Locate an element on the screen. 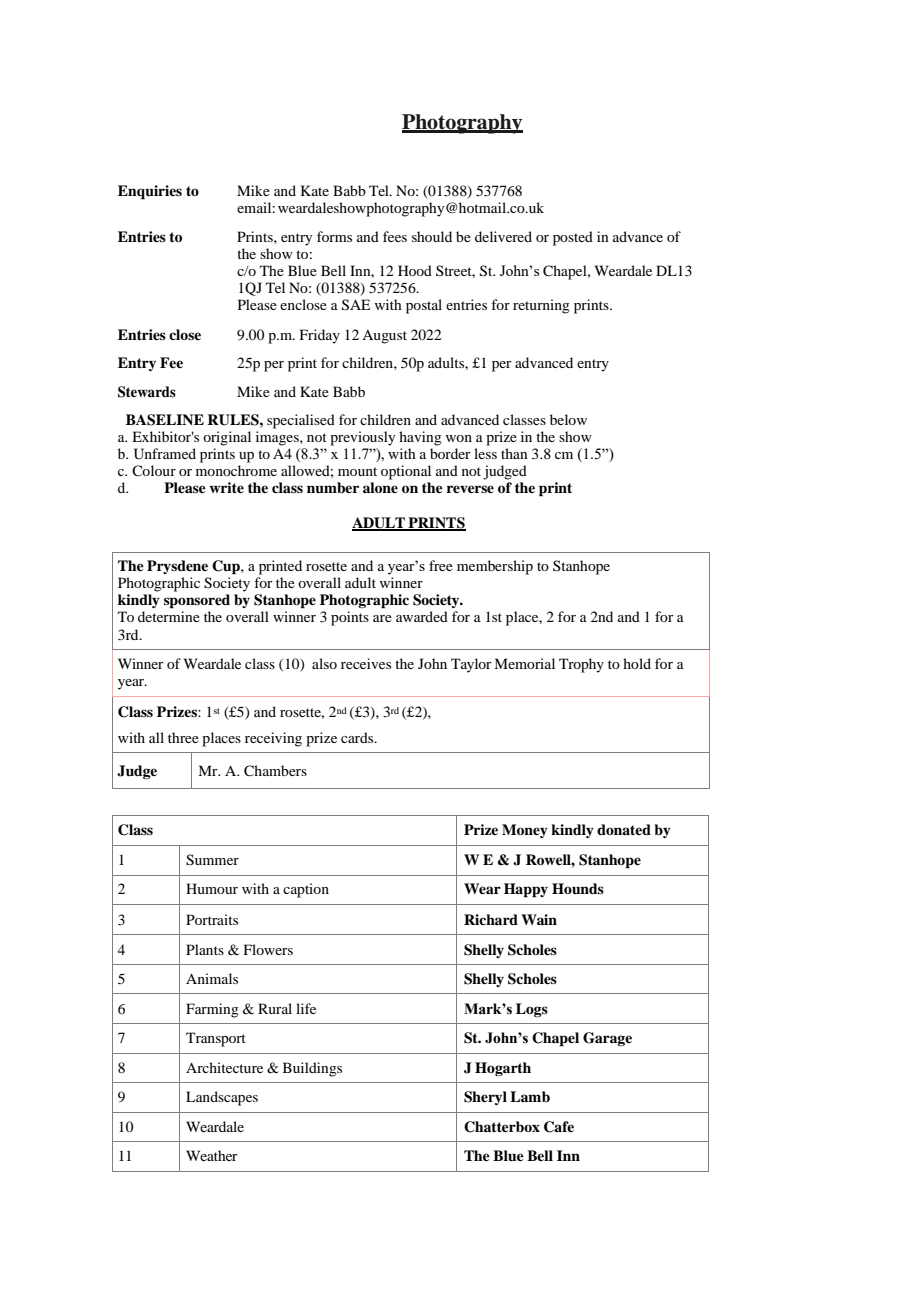 Image resolution: width=924 pixels, height=1307 pixels. Weather is located at coordinates (212, 1155).
